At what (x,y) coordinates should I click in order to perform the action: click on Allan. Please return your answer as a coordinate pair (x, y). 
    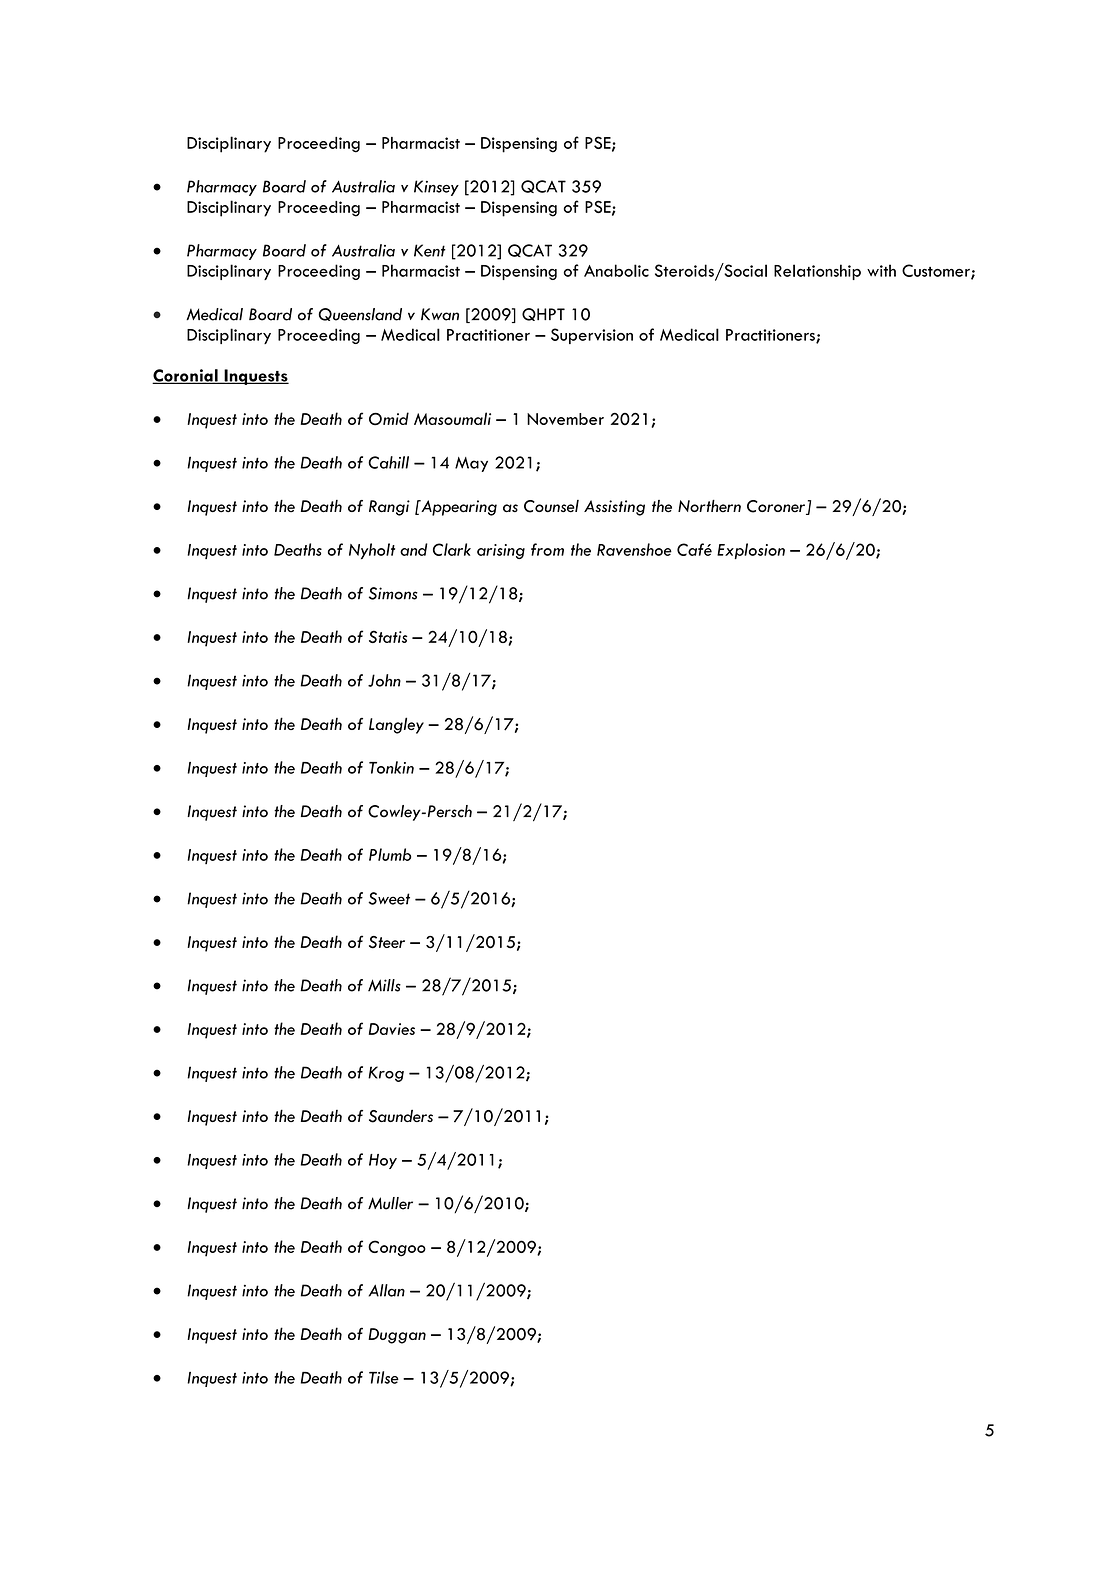
    Looking at the image, I should click on (387, 1290).
